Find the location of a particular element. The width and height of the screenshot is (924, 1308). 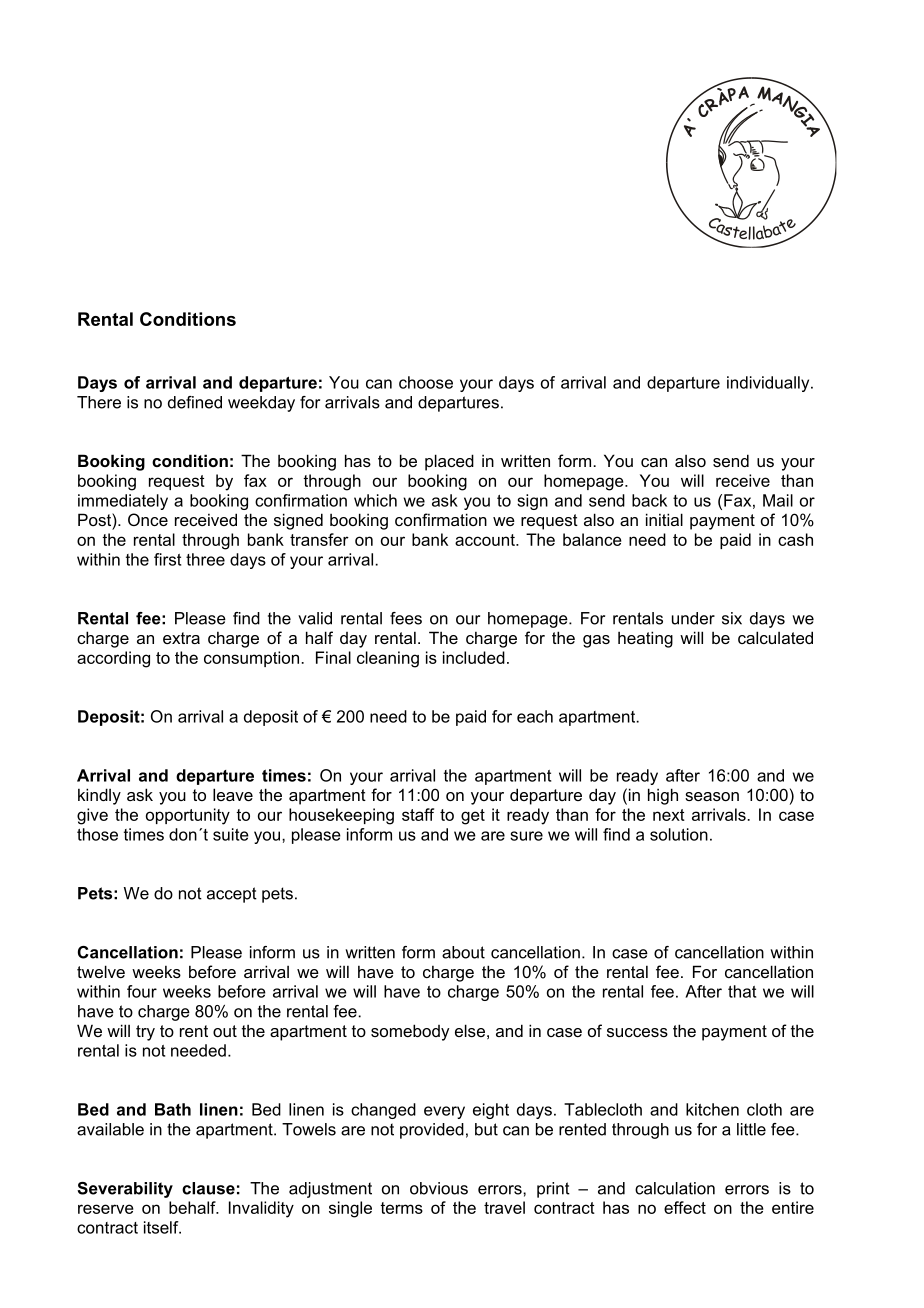

initial is located at coordinates (664, 519).
